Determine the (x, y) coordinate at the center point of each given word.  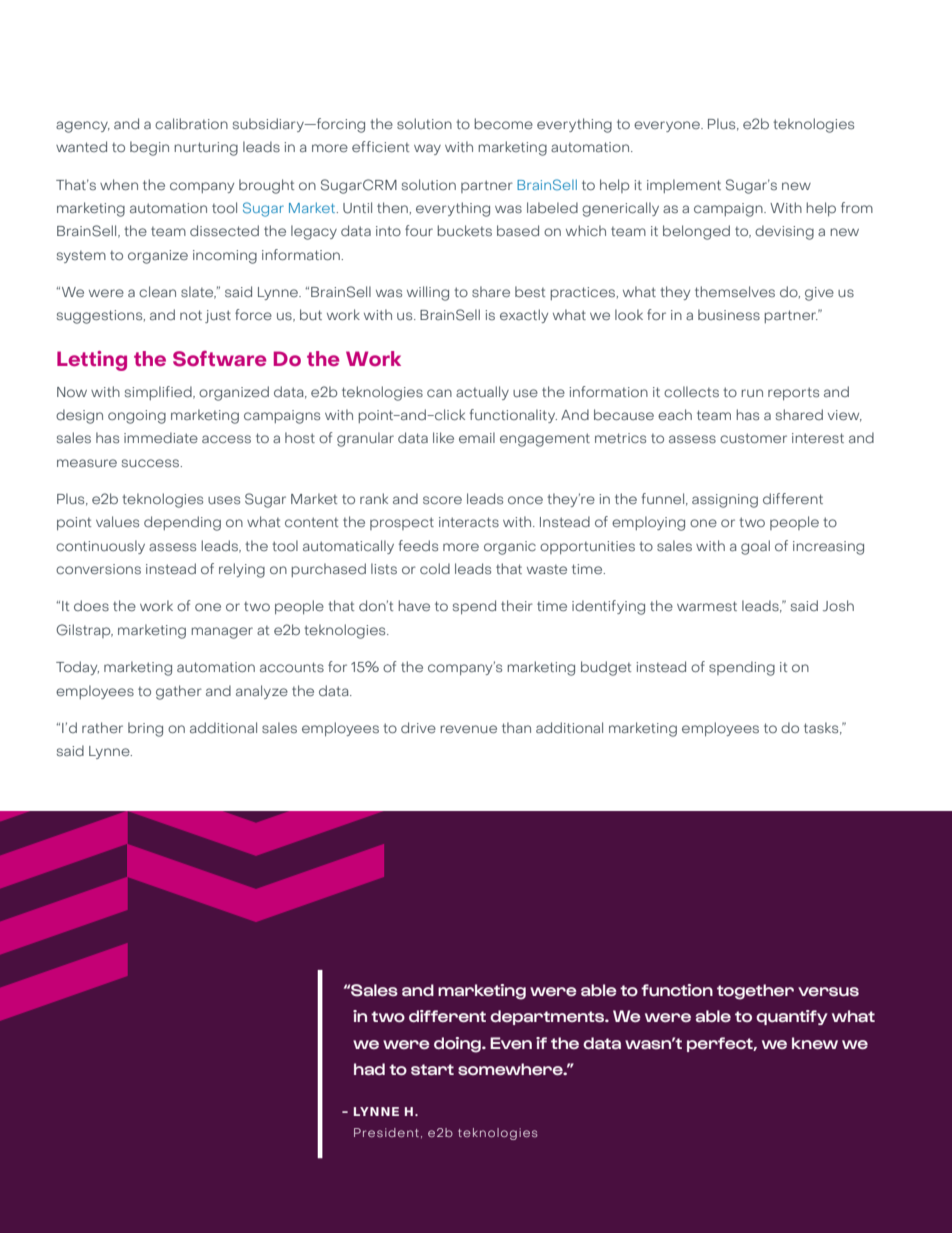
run (752, 393)
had (369, 1069)
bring (145, 729)
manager (222, 633)
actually (482, 393)
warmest (707, 606)
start (432, 1069)
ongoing (137, 417)
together (755, 992)
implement (684, 186)
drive (418, 728)
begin (149, 148)
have (414, 606)
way (427, 149)
